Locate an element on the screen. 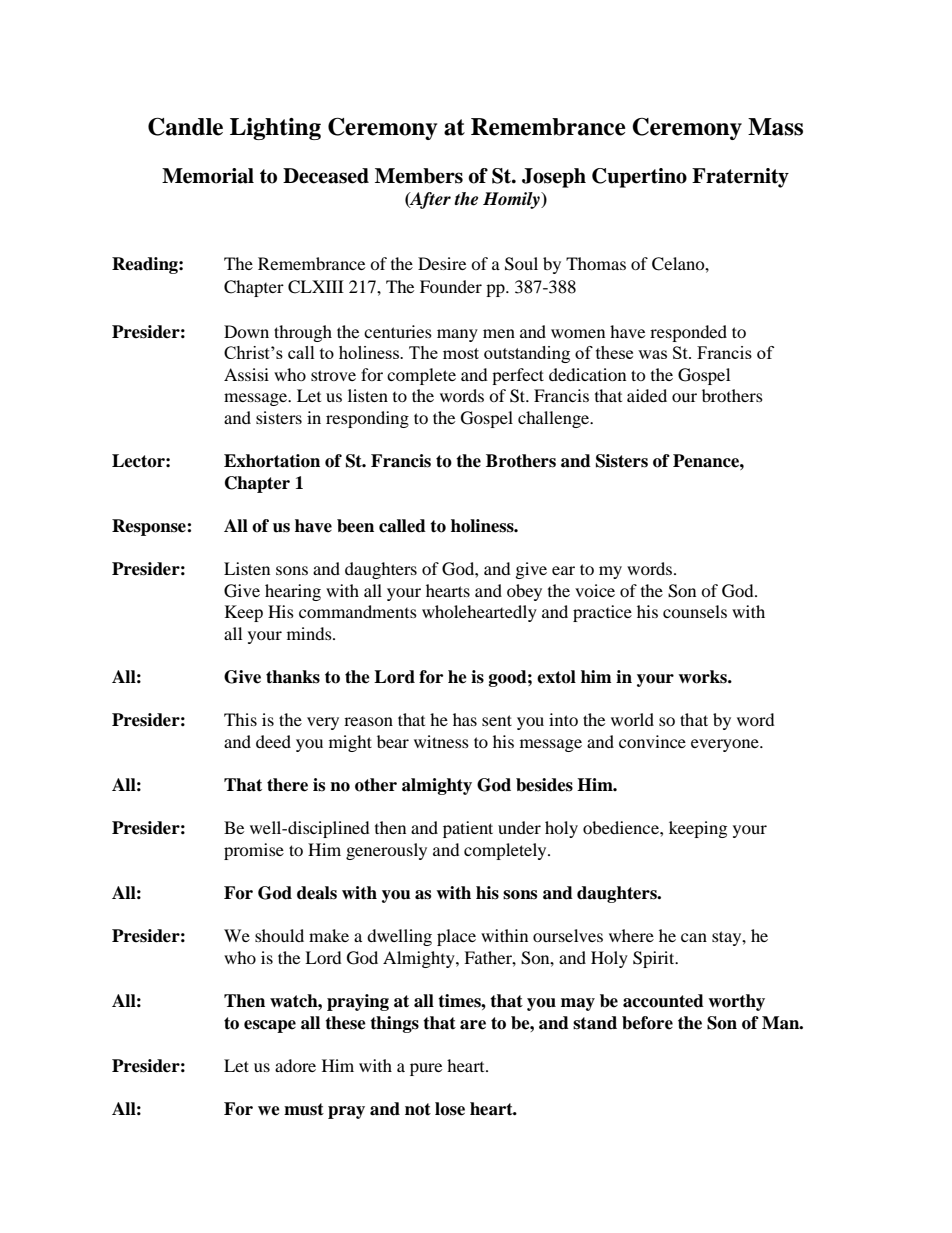 Image resolution: width=952 pixels, height=1233 pixels. lose is located at coordinates (450, 1109).
